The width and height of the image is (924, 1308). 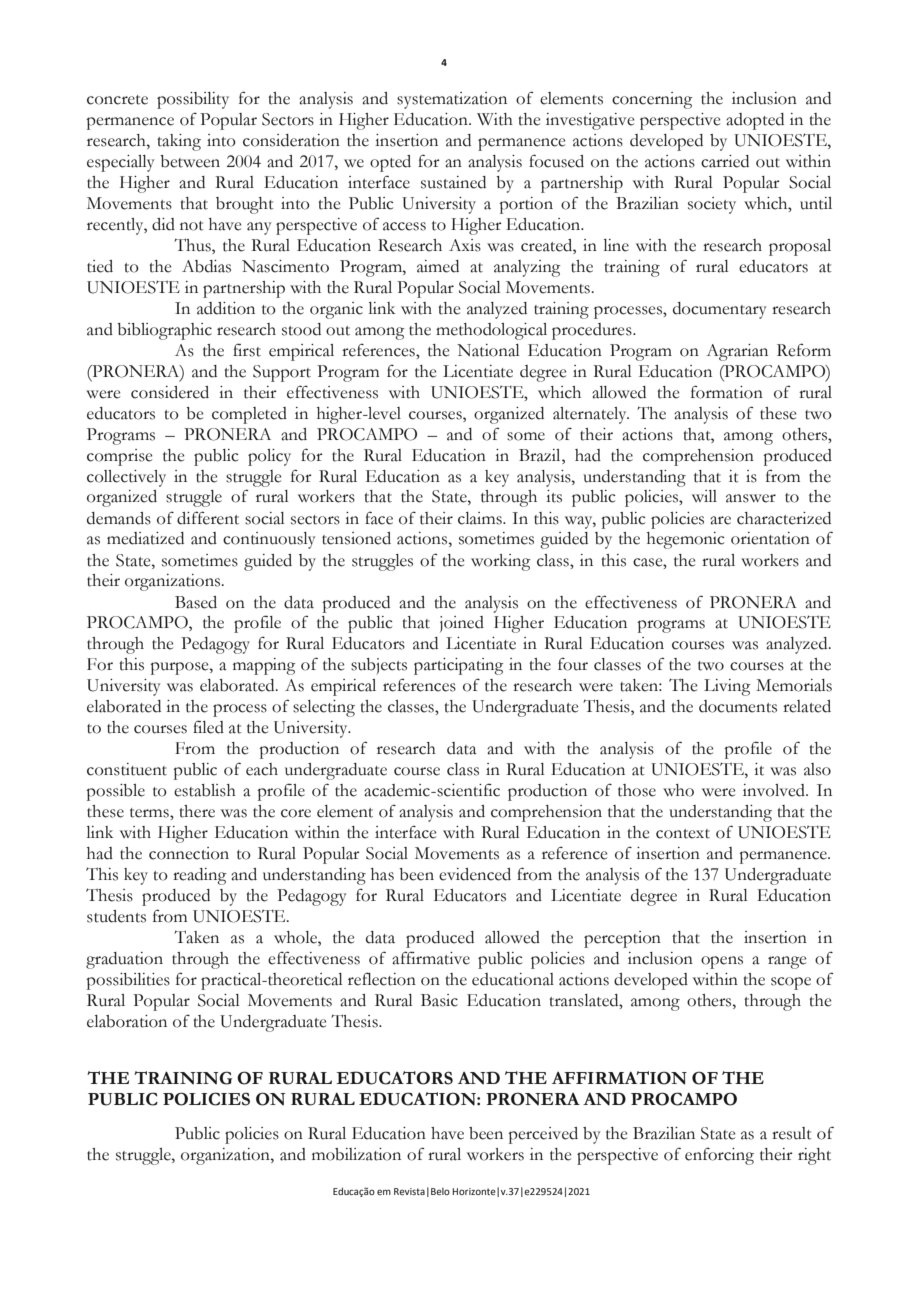 What do you see at coordinates (725, 161) in the image?
I see `carried` at bounding box center [725, 161].
